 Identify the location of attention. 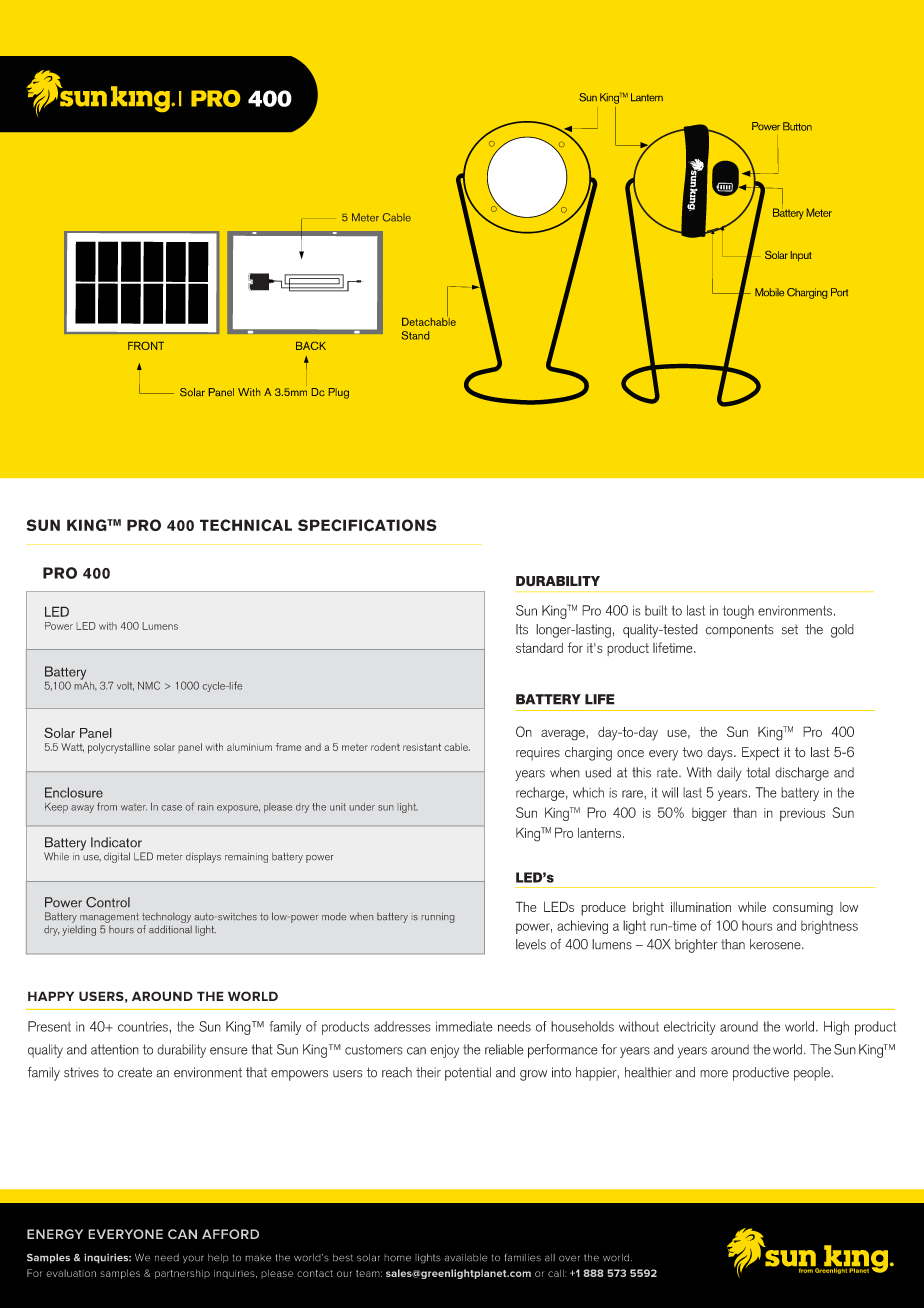
(115, 1049).
